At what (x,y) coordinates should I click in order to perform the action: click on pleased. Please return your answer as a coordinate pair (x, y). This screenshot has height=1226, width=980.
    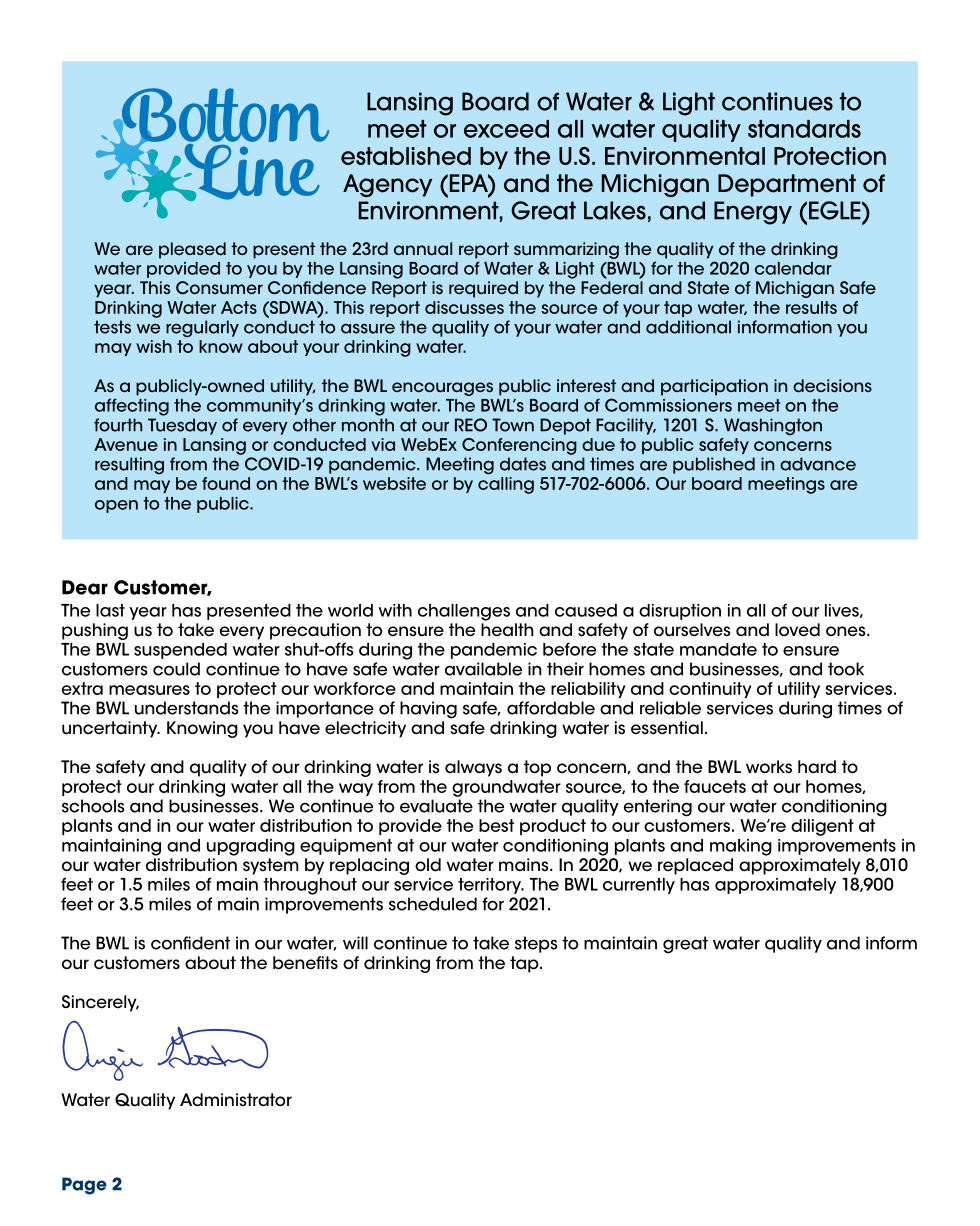
    Looking at the image, I should click on (192, 250).
